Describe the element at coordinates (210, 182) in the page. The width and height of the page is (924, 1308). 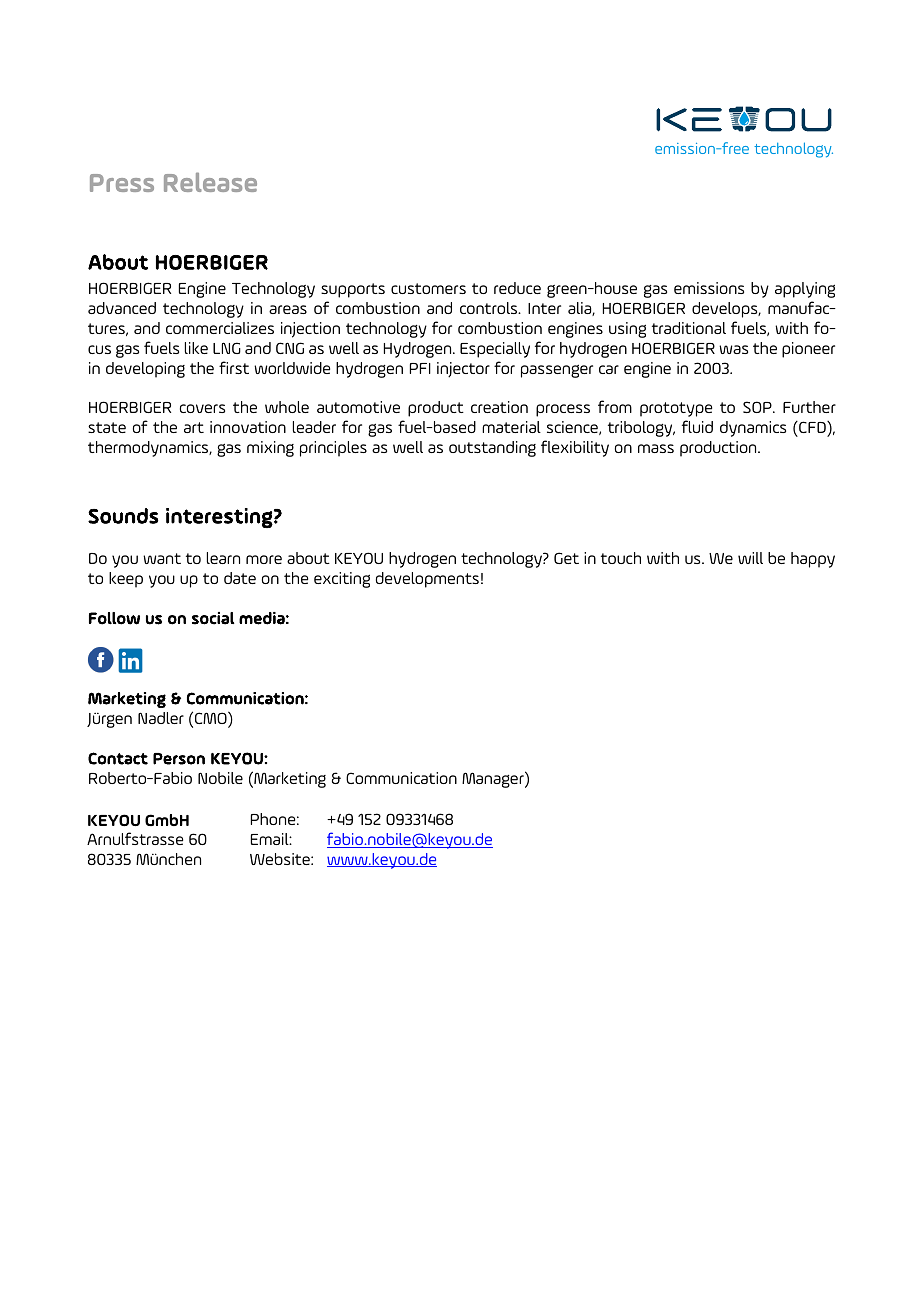
I see `Release` at that location.
